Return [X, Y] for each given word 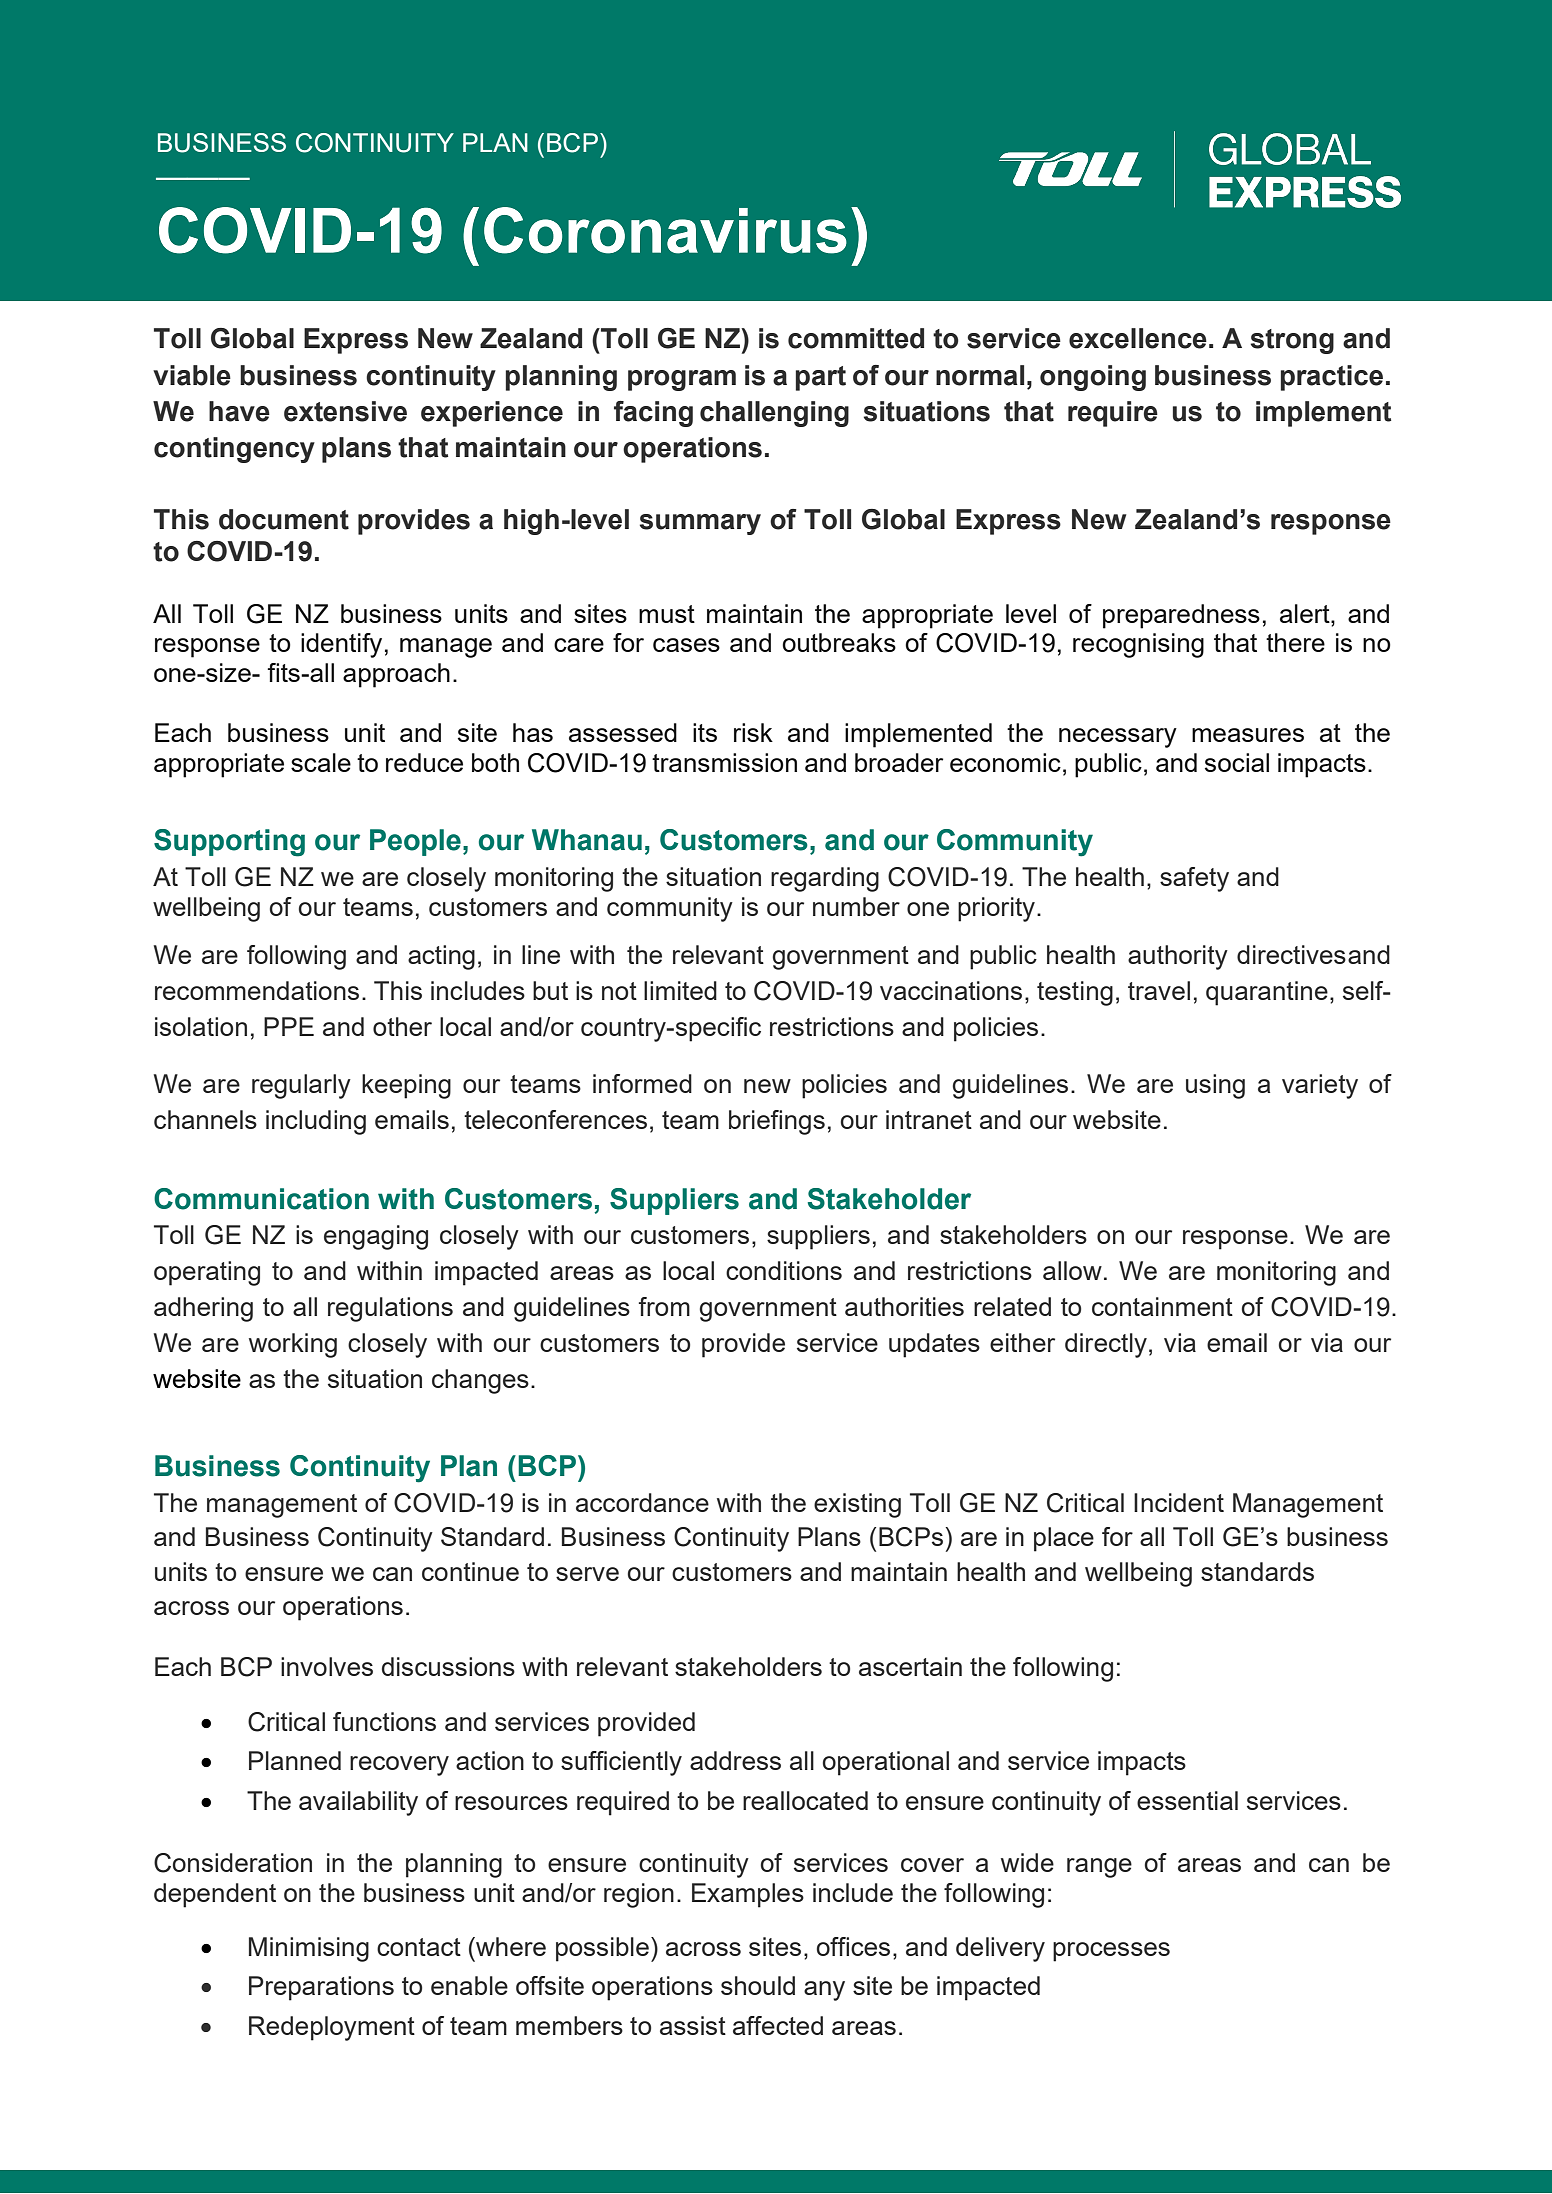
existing [857, 1505]
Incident [1179, 1502]
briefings [777, 1122]
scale [321, 762]
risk [753, 732]
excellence [1138, 338]
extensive [345, 411]
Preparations [321, 1988]
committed [856, 338]
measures [1248, 735]
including [316, 1122]
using [1215, 1086]
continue [470, 1571]
